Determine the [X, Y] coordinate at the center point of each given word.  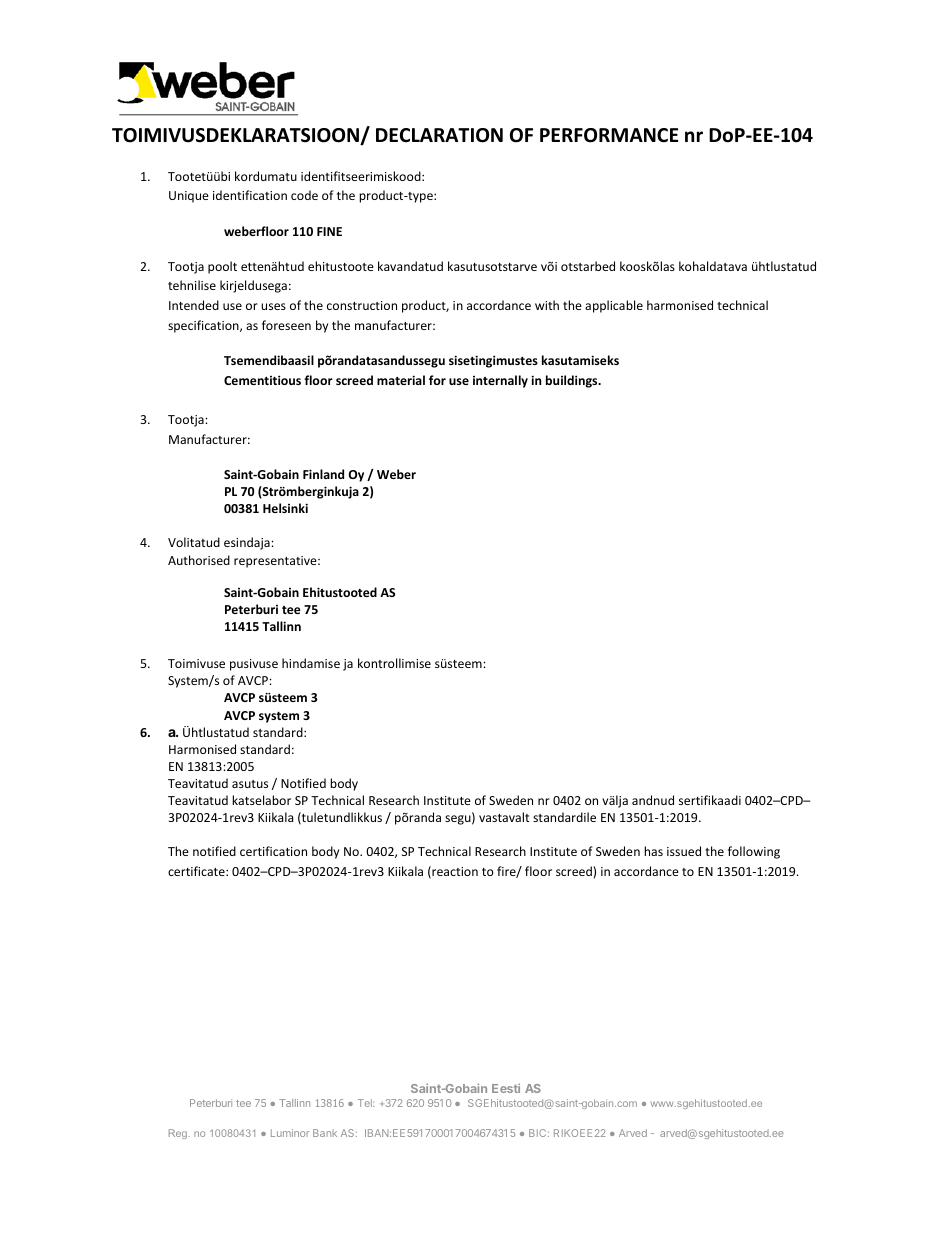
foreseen [286, 325]
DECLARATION [439, 135]
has [653, 851]
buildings [573, 381]
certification [273, 851]
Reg [179, 1134]
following [754, 852]
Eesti [506, 1088]
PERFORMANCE [609, 135]
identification [250, 195]
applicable [614, 306]
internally [500, 381]
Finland [323, 474]
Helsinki [285, 508]
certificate [197, 871]
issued [684, 851]
